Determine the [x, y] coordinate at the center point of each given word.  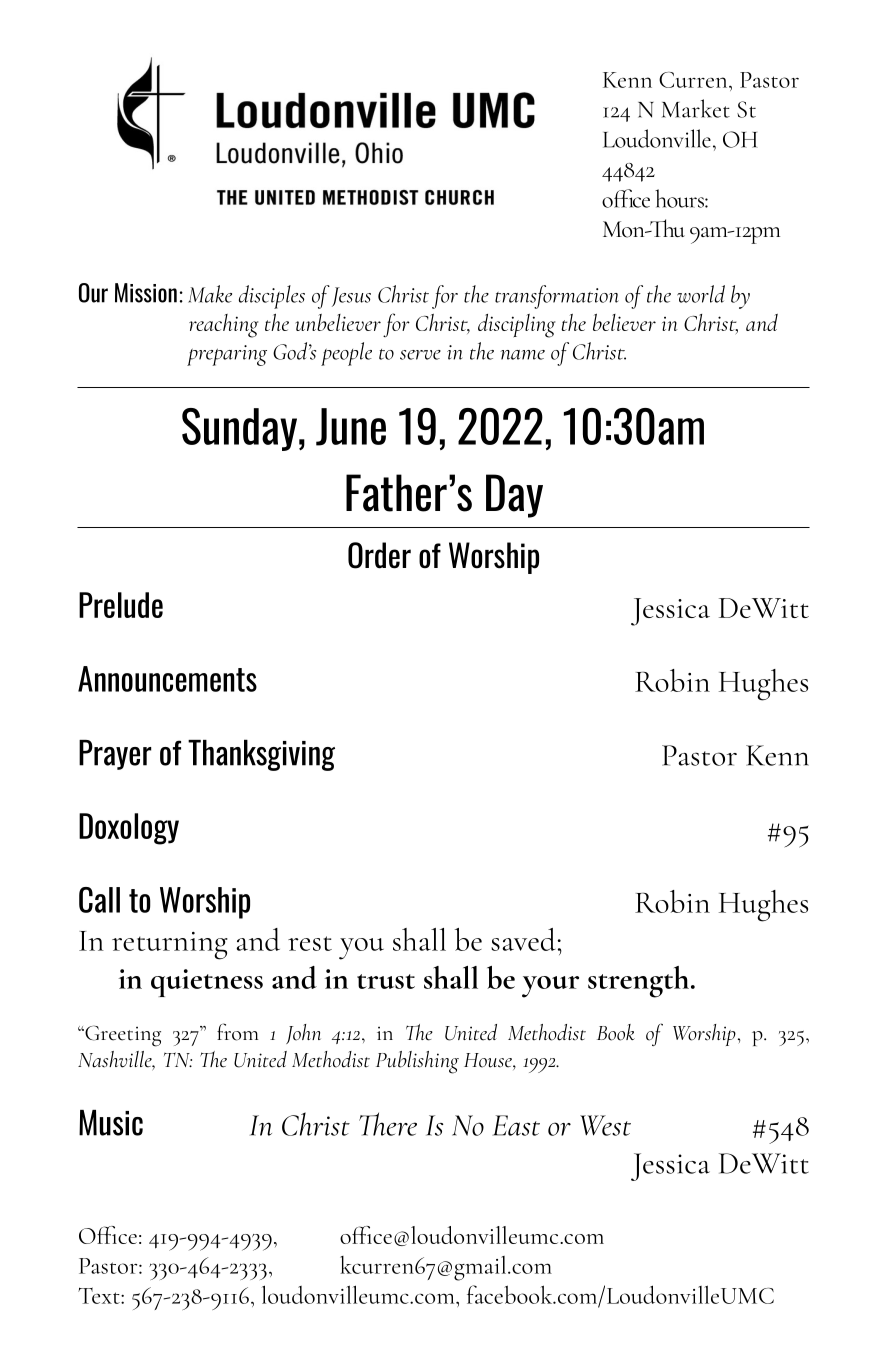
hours [680, 198]
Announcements [167, 679]
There [388, 1124]
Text [100, 1295]
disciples [272, 297]
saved [523, 939]
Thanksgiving [261, 755]
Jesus [351, 297]
